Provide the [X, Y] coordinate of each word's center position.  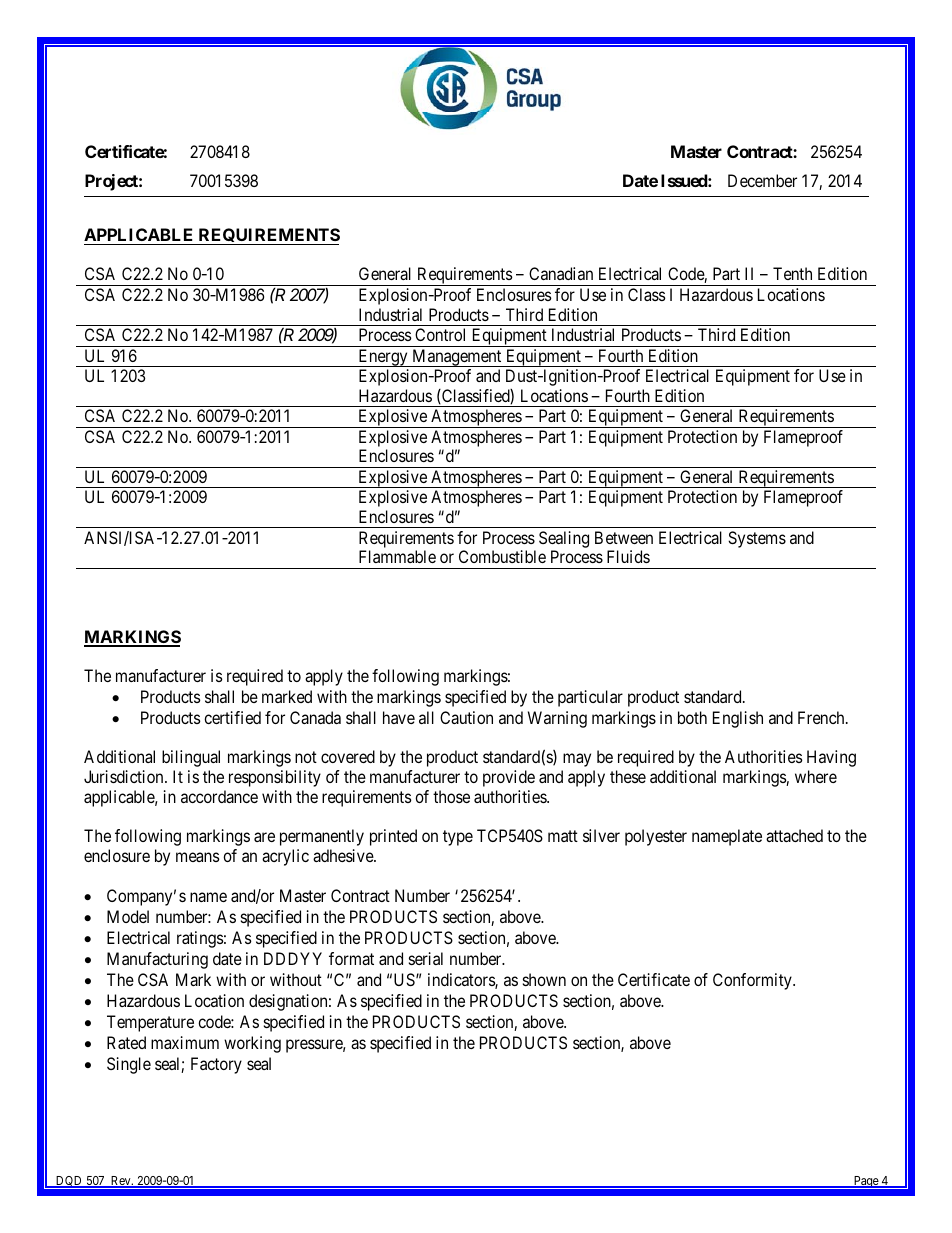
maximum [185, 1042]
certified [232, 717]
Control [440, 334]
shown [544, 979]
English [738, 719]
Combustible [502, 556]
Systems [757, 539]
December [762, 180]
